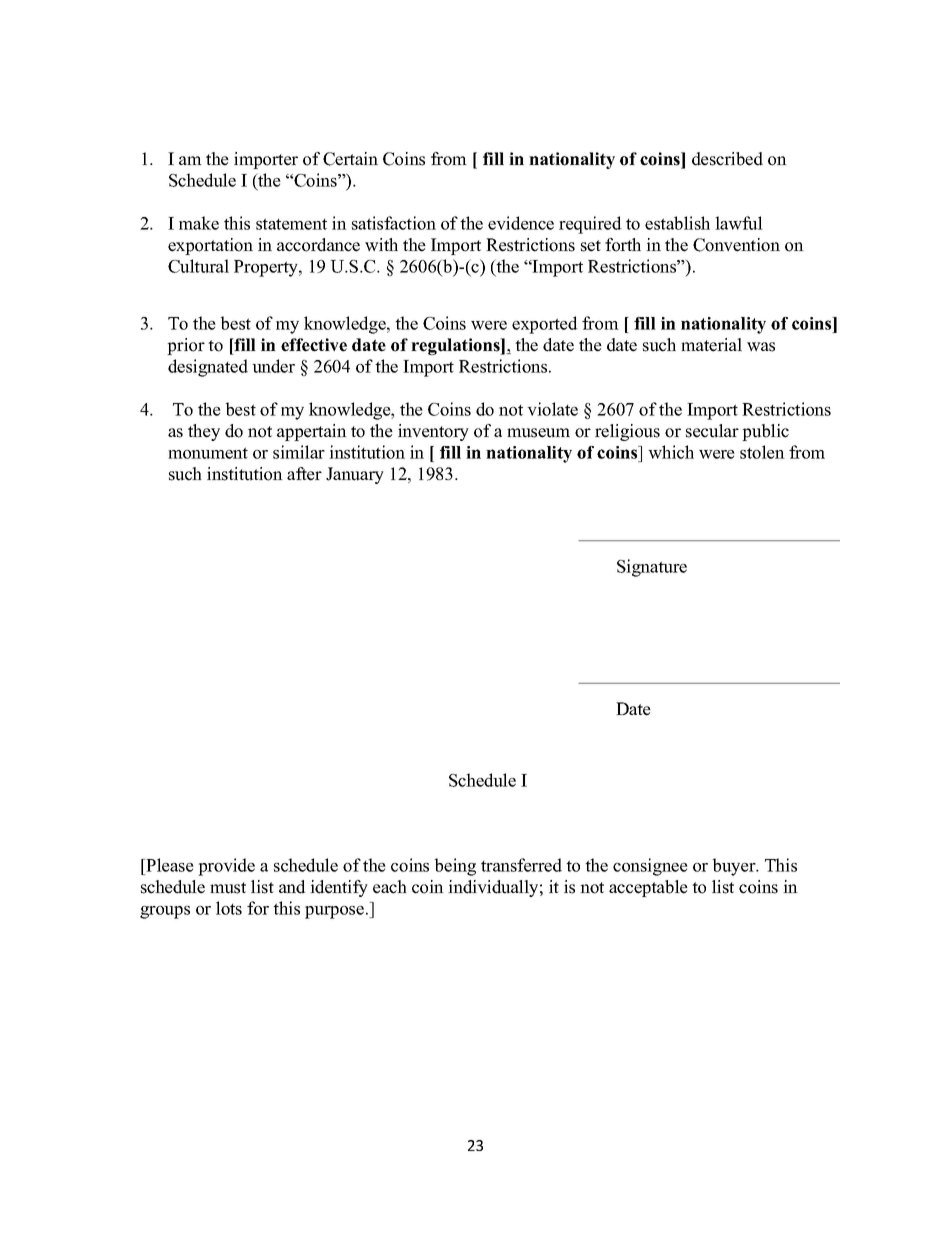 The width and height of the document is (952, 1233). Describe the element at coordinates (455, 867) in the document. I see `being` at that location.
